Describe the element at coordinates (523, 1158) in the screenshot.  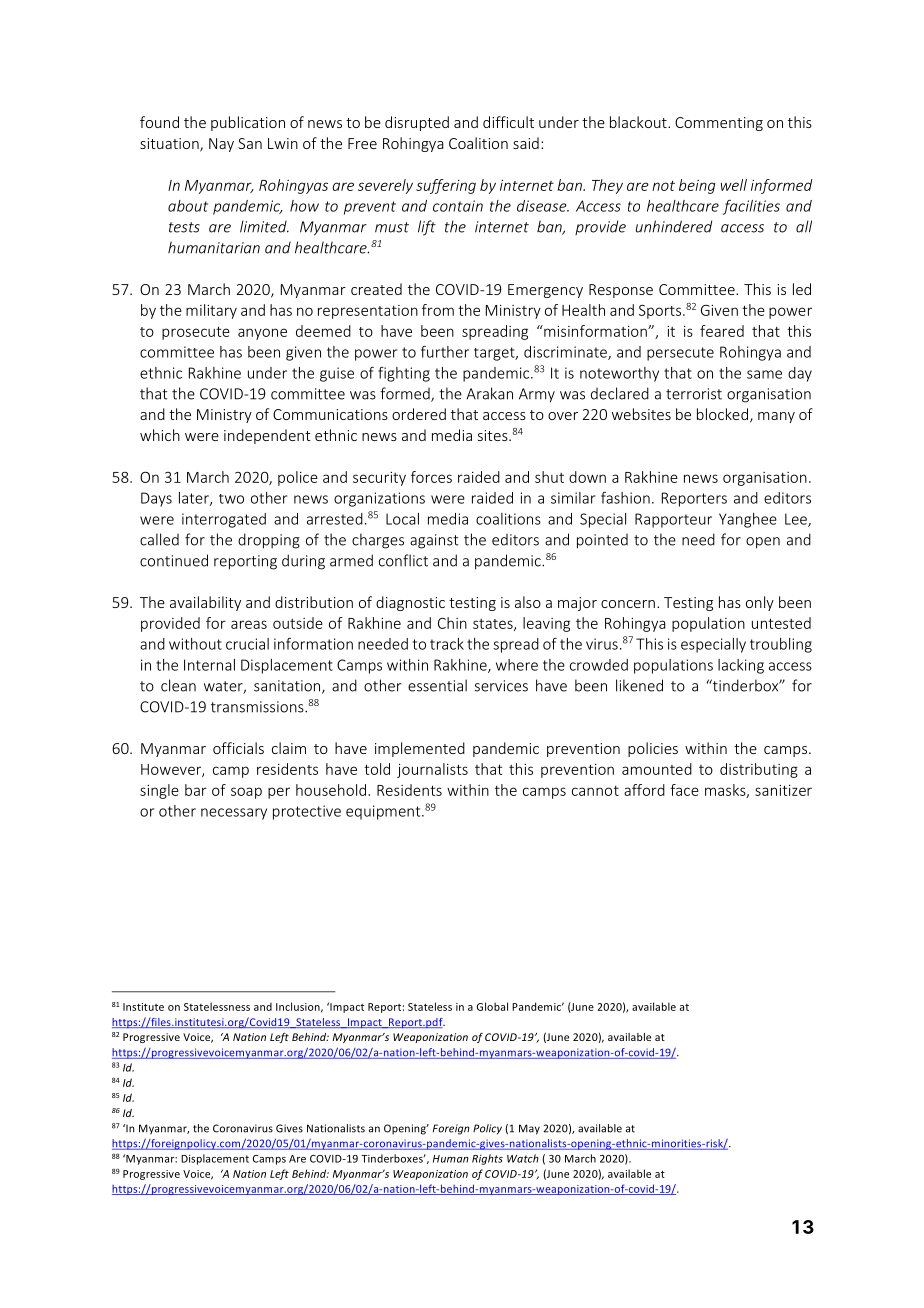
I see `Watch` at that location.
